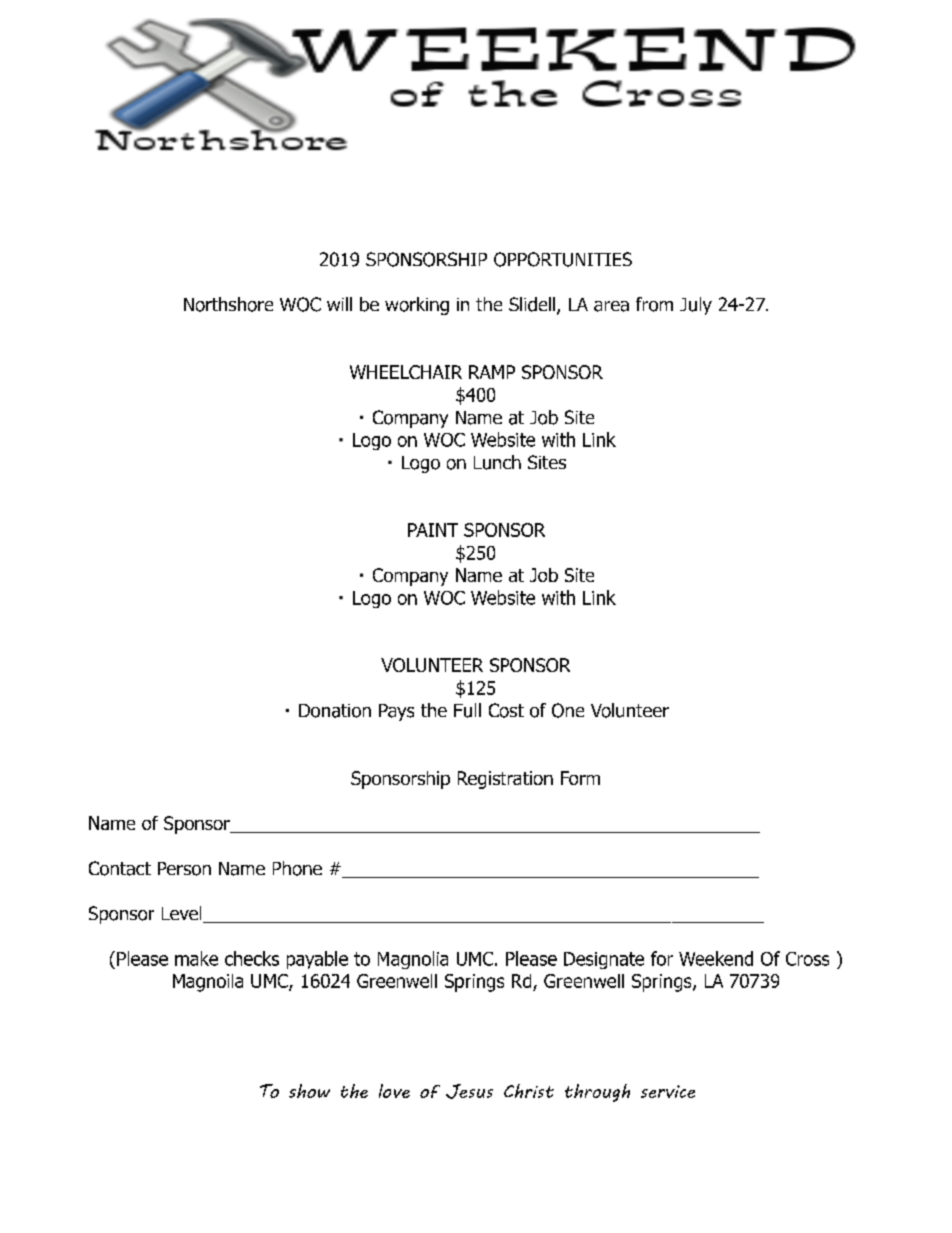 The width and height of the document is (952, 1233). Describe the element at coordinates (492, 372) in the document. I see `RAMP` at that location.
